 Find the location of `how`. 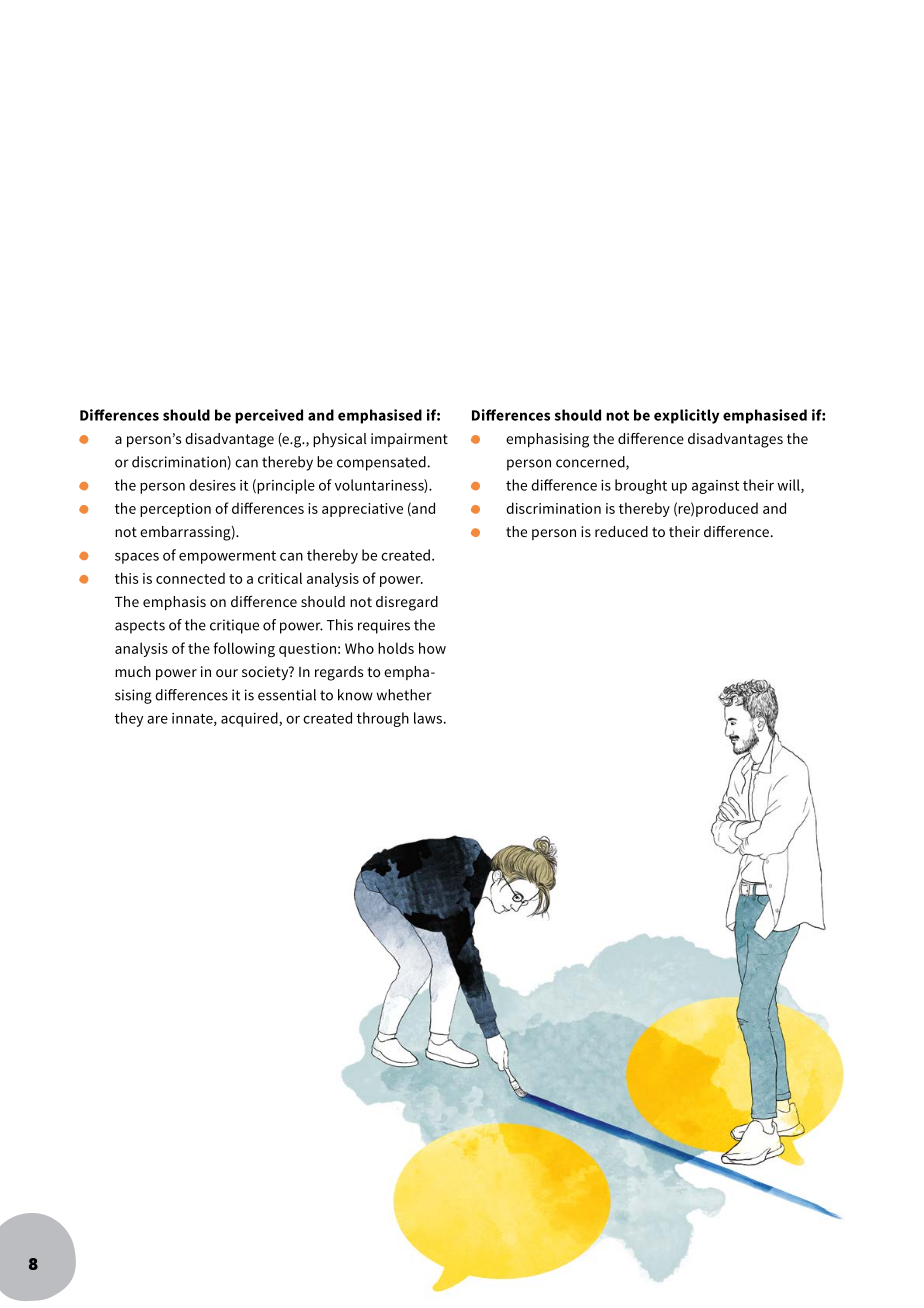

how is located at coordinates (432, 648).
